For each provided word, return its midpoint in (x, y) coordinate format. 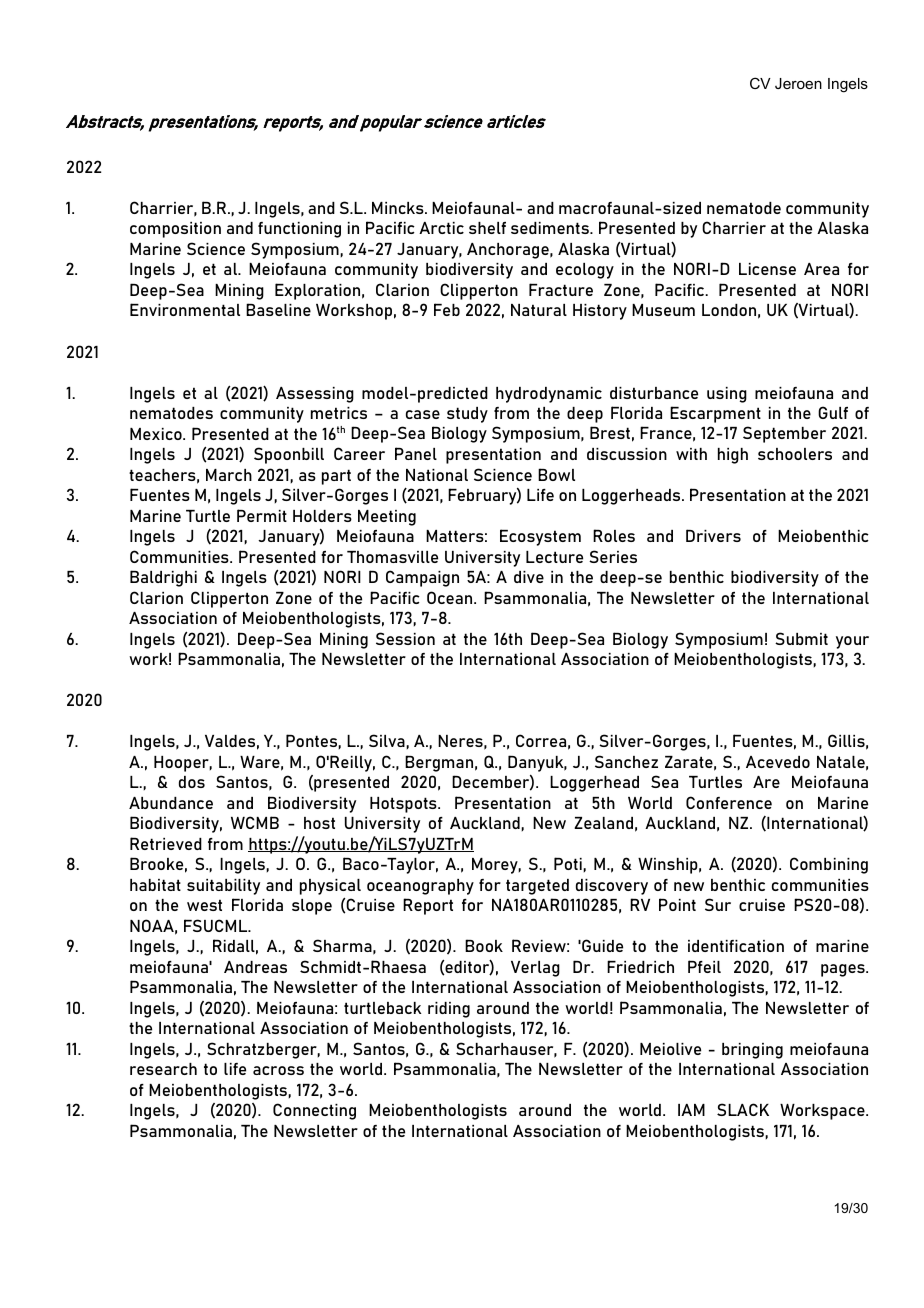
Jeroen (798, 83)
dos (192, 782)
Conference (729, 802)
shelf (487, 228)
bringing (752, 1051)
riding (449, 1010)
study (467, 415)
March (229, 475)
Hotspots (404, 805)
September (784, 434)
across (278, 1070)
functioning (299, 230)
